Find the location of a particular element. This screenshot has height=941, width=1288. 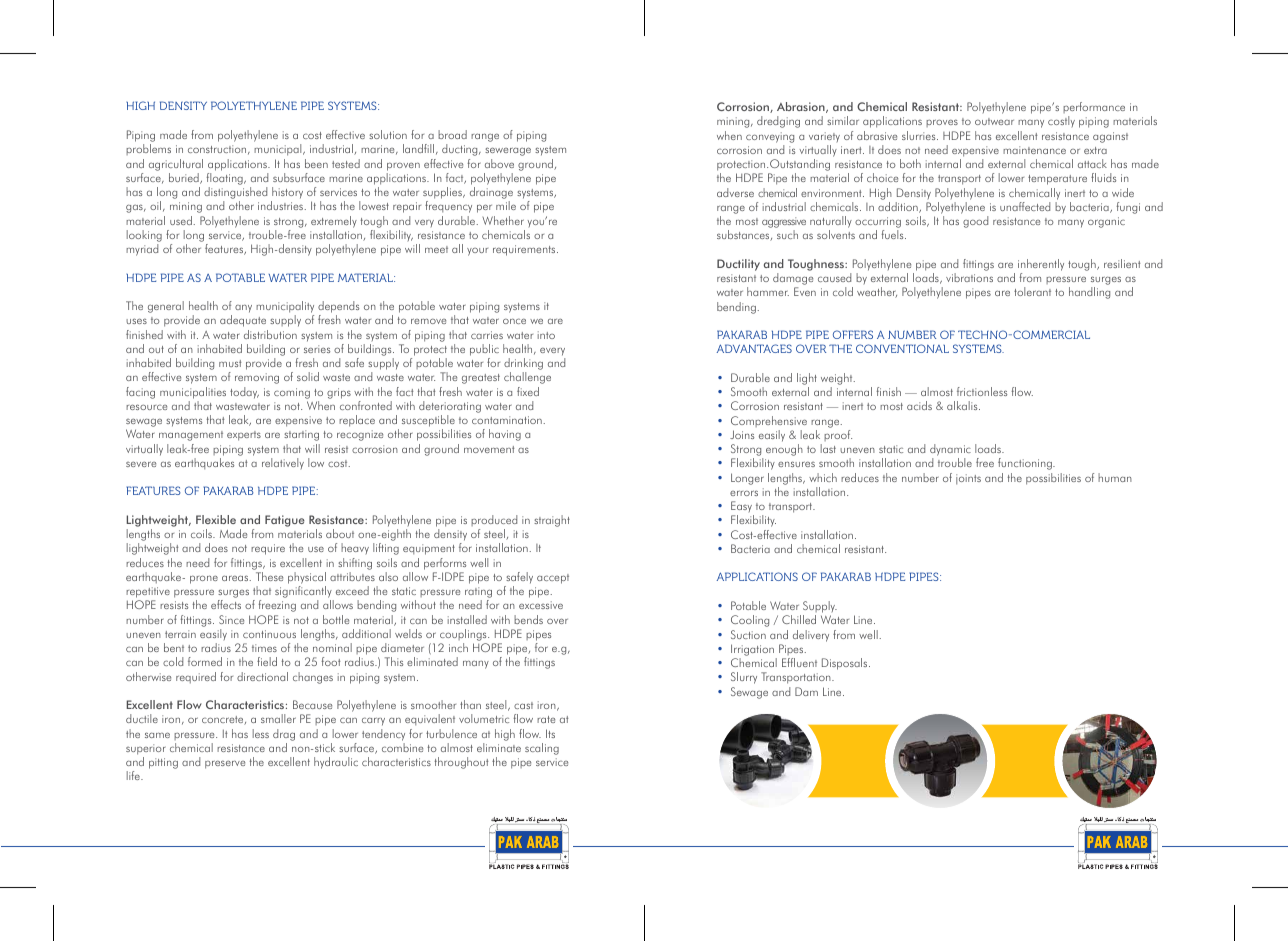

maintenance is located at coordinates (1034, 150).
